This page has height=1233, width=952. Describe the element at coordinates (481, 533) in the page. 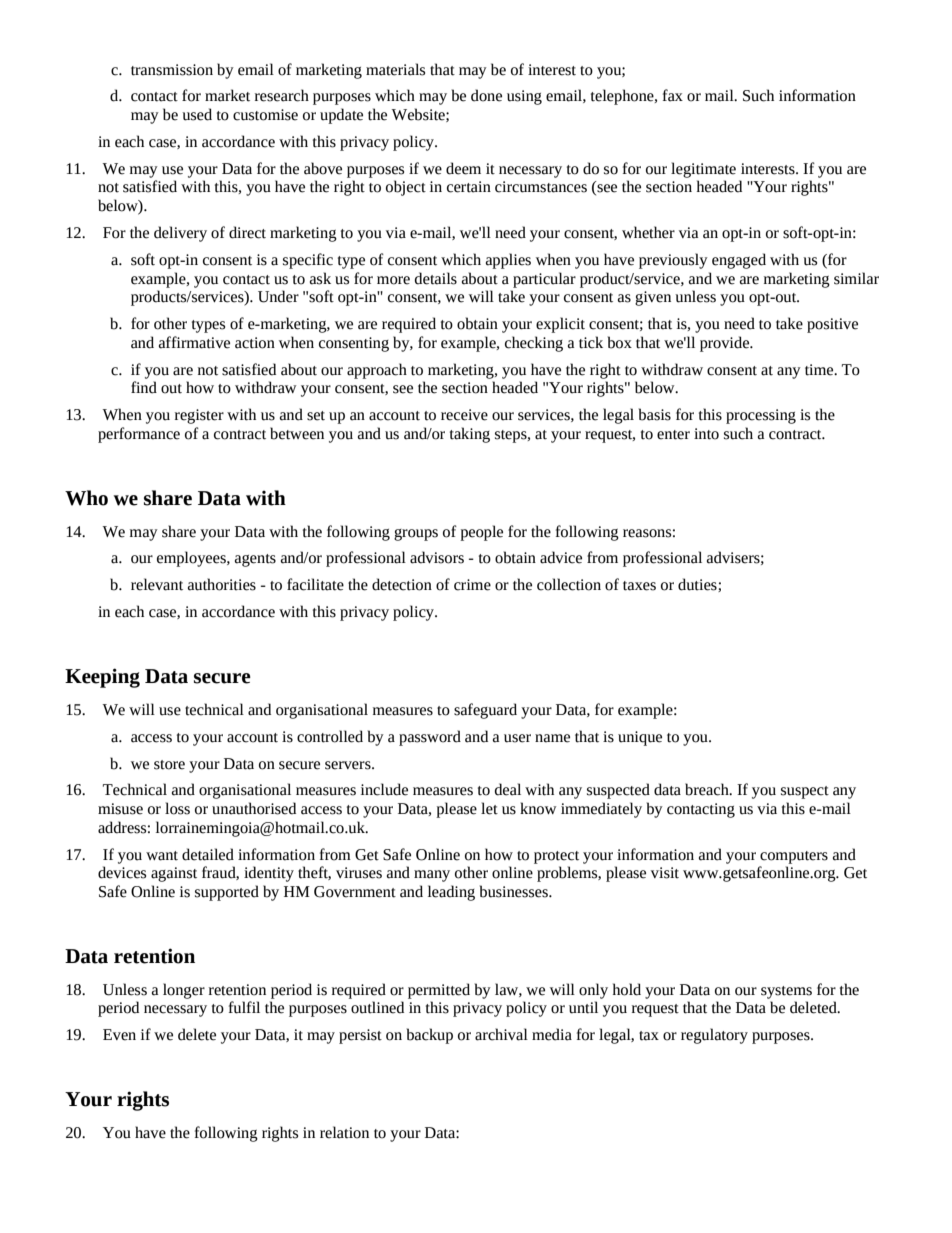

I see `people` at that location.
